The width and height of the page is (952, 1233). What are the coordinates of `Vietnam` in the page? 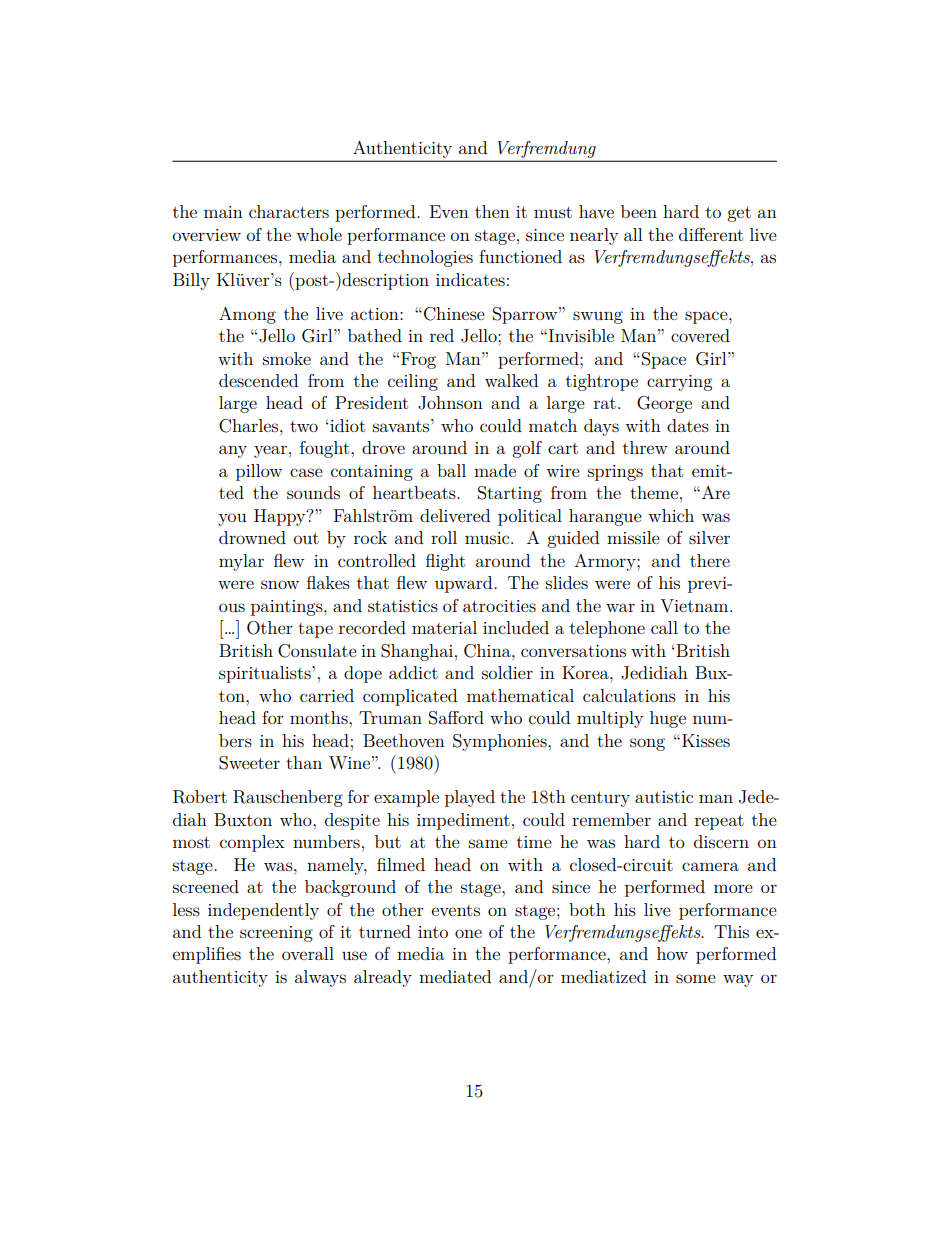 It's located at (695, 605).
